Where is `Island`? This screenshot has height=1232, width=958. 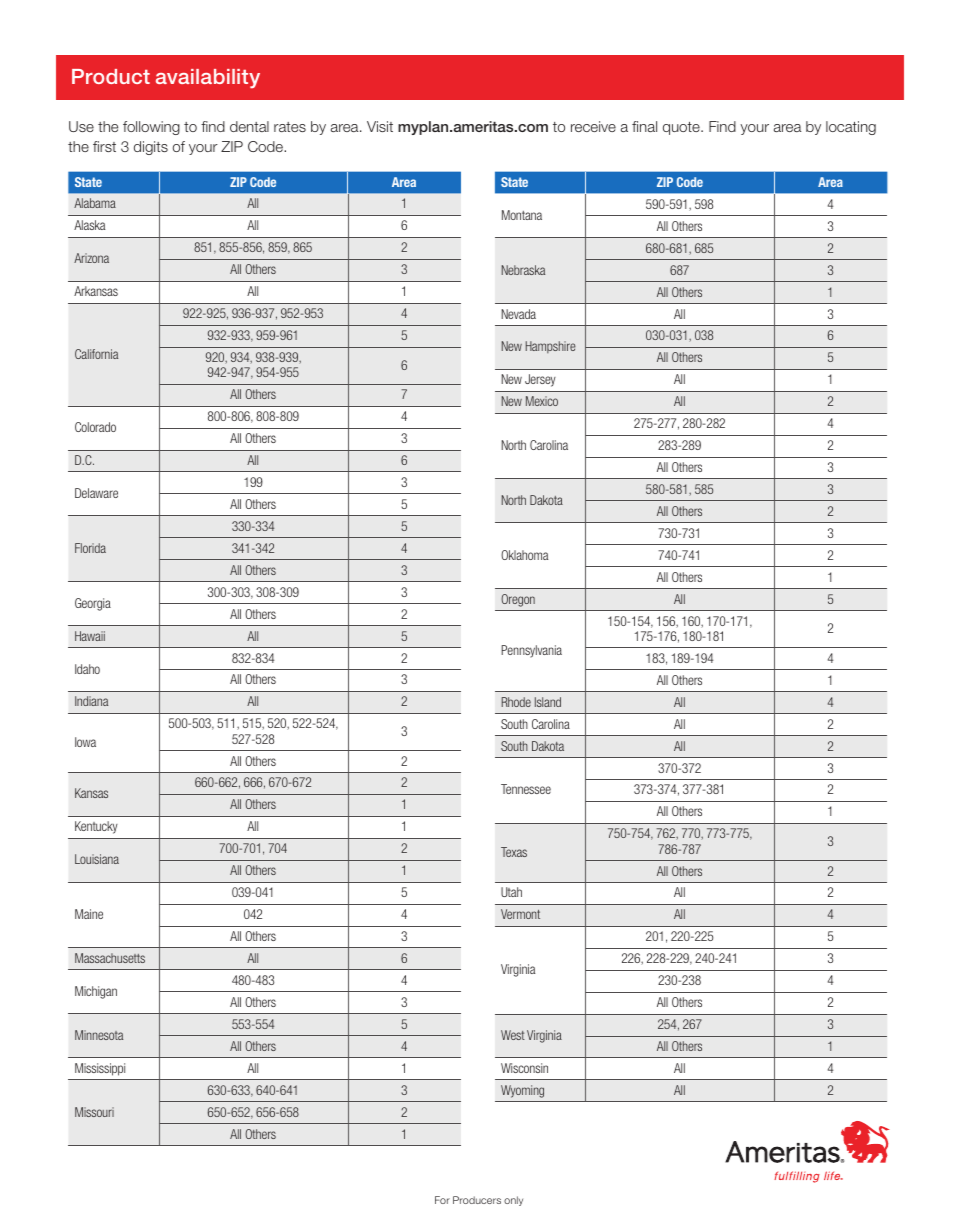 Island is located at coordinates (548, 702).
